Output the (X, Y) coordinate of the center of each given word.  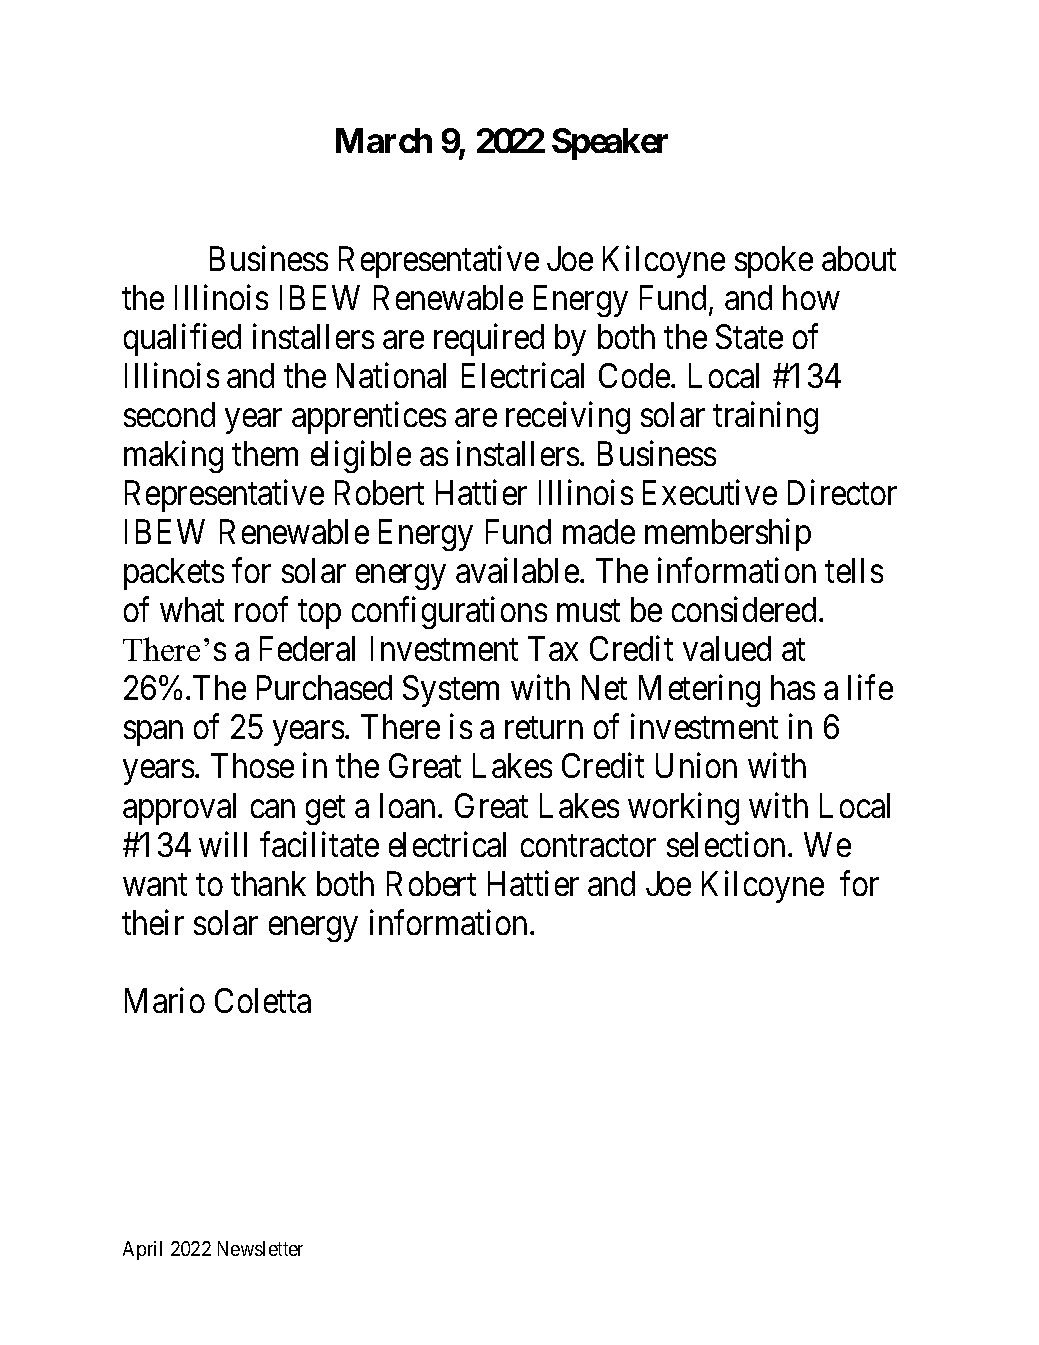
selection (726, 844)
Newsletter (260, 1248)
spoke (774, 262)
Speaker (610, 144)
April (142, 1250)
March (384, 140)
